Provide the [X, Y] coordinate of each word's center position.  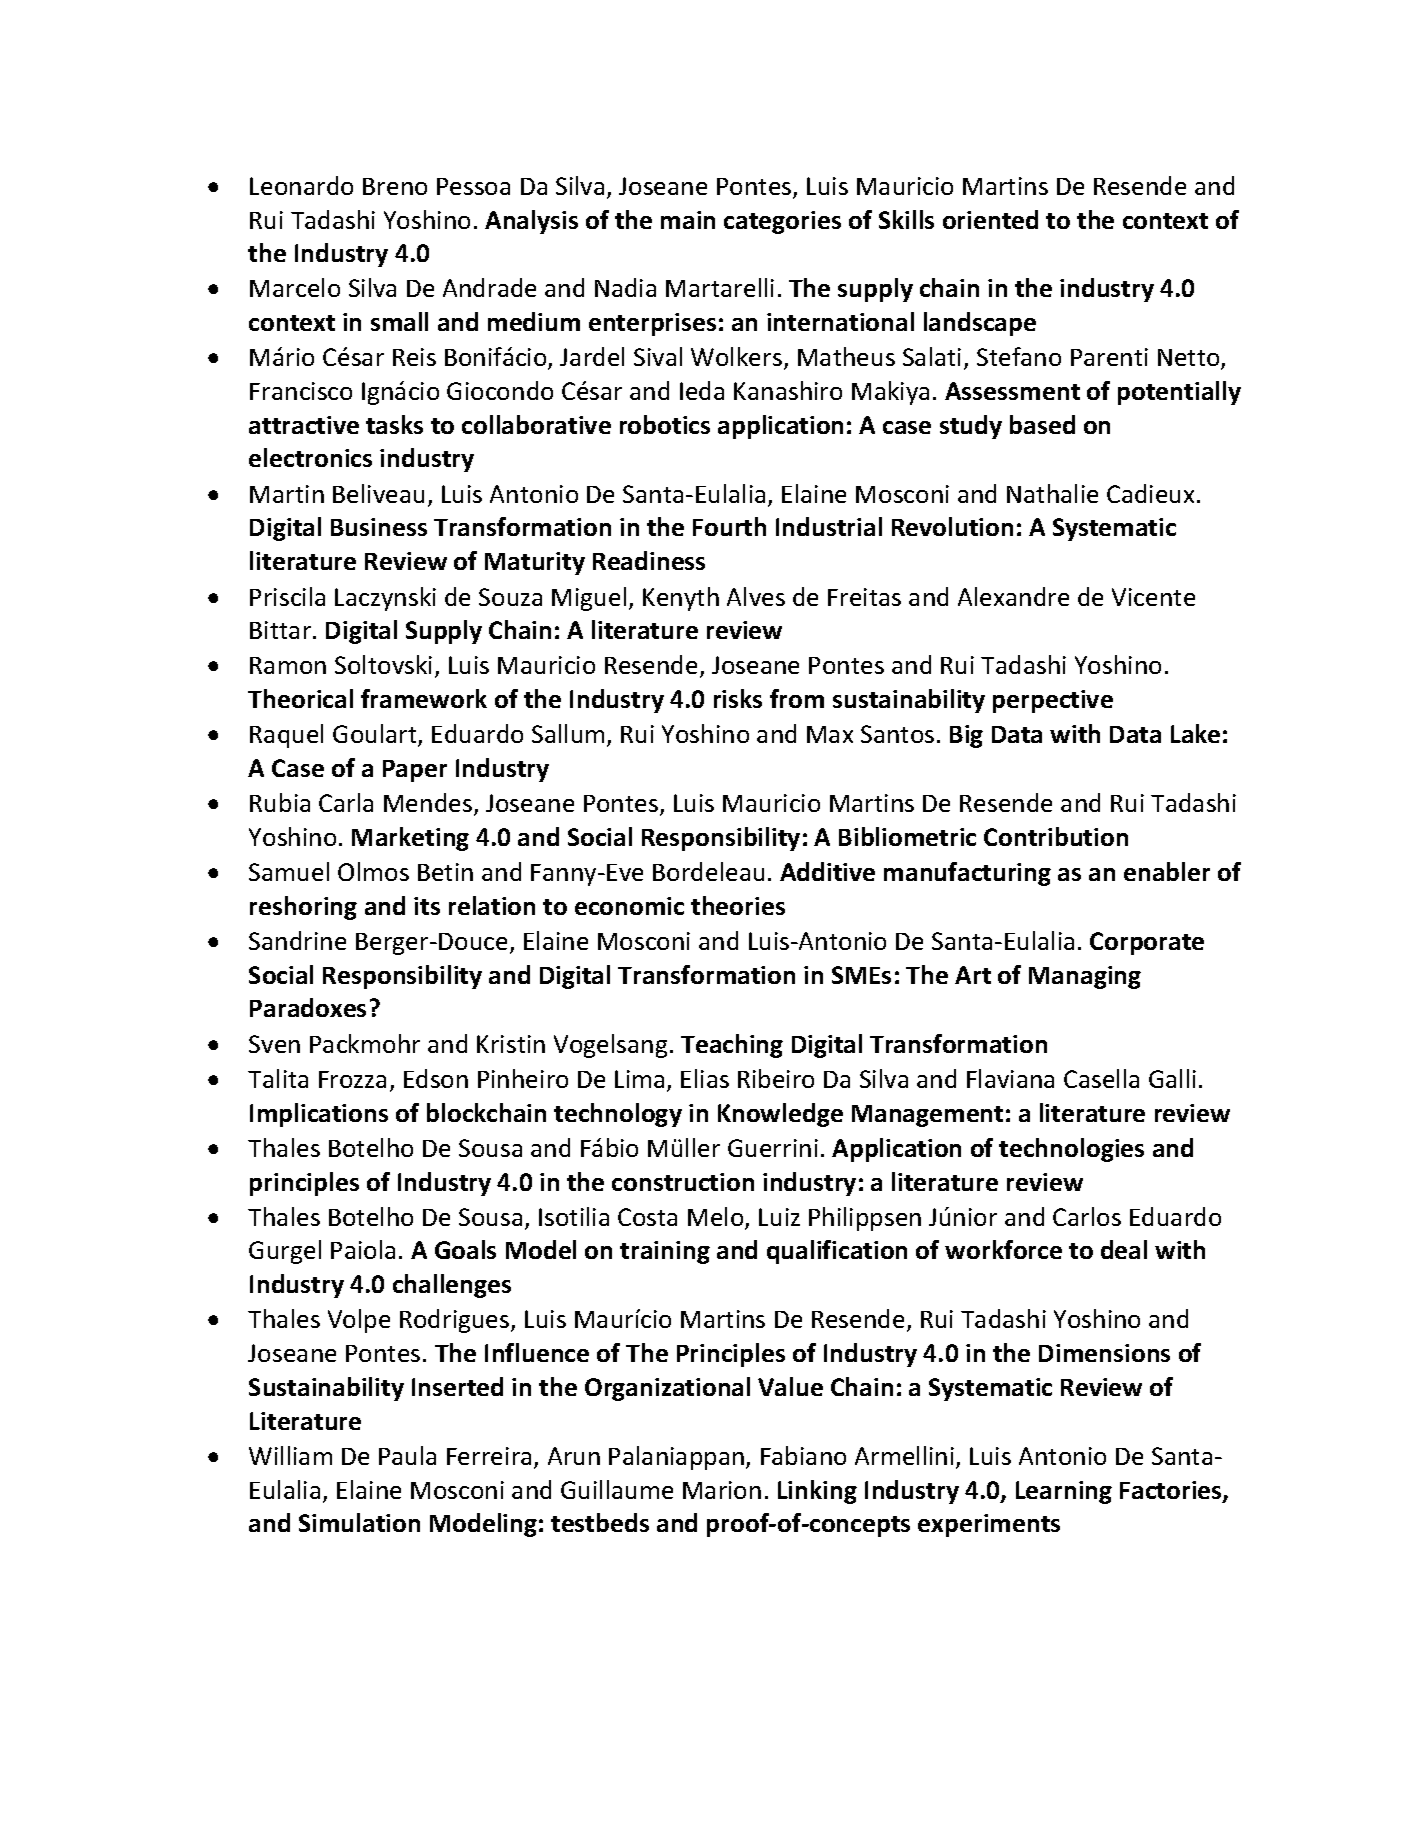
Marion [722, 1490]
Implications [319, 1115]
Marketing [410, 839]
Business [379, 527]
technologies [1071, 1150]
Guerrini [773, 1148]
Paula [407, 1455]
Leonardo [301, 185]
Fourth [729, 526]
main [688, 220]
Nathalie [1052, 493]
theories [738, 905]
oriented [990, 219]
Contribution [1056, 836]
